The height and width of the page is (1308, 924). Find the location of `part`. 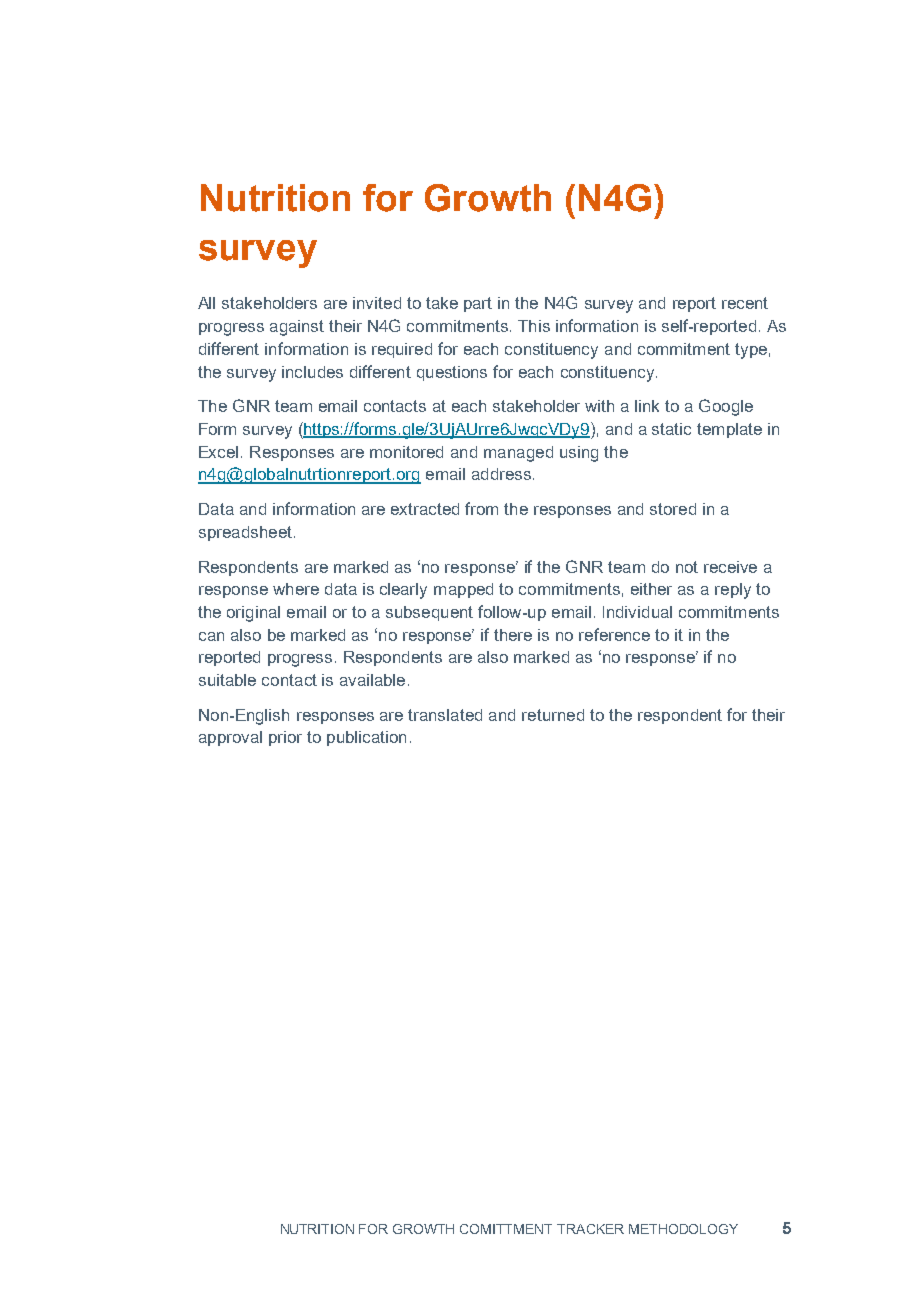

part is located at coordinates (478, 304).
